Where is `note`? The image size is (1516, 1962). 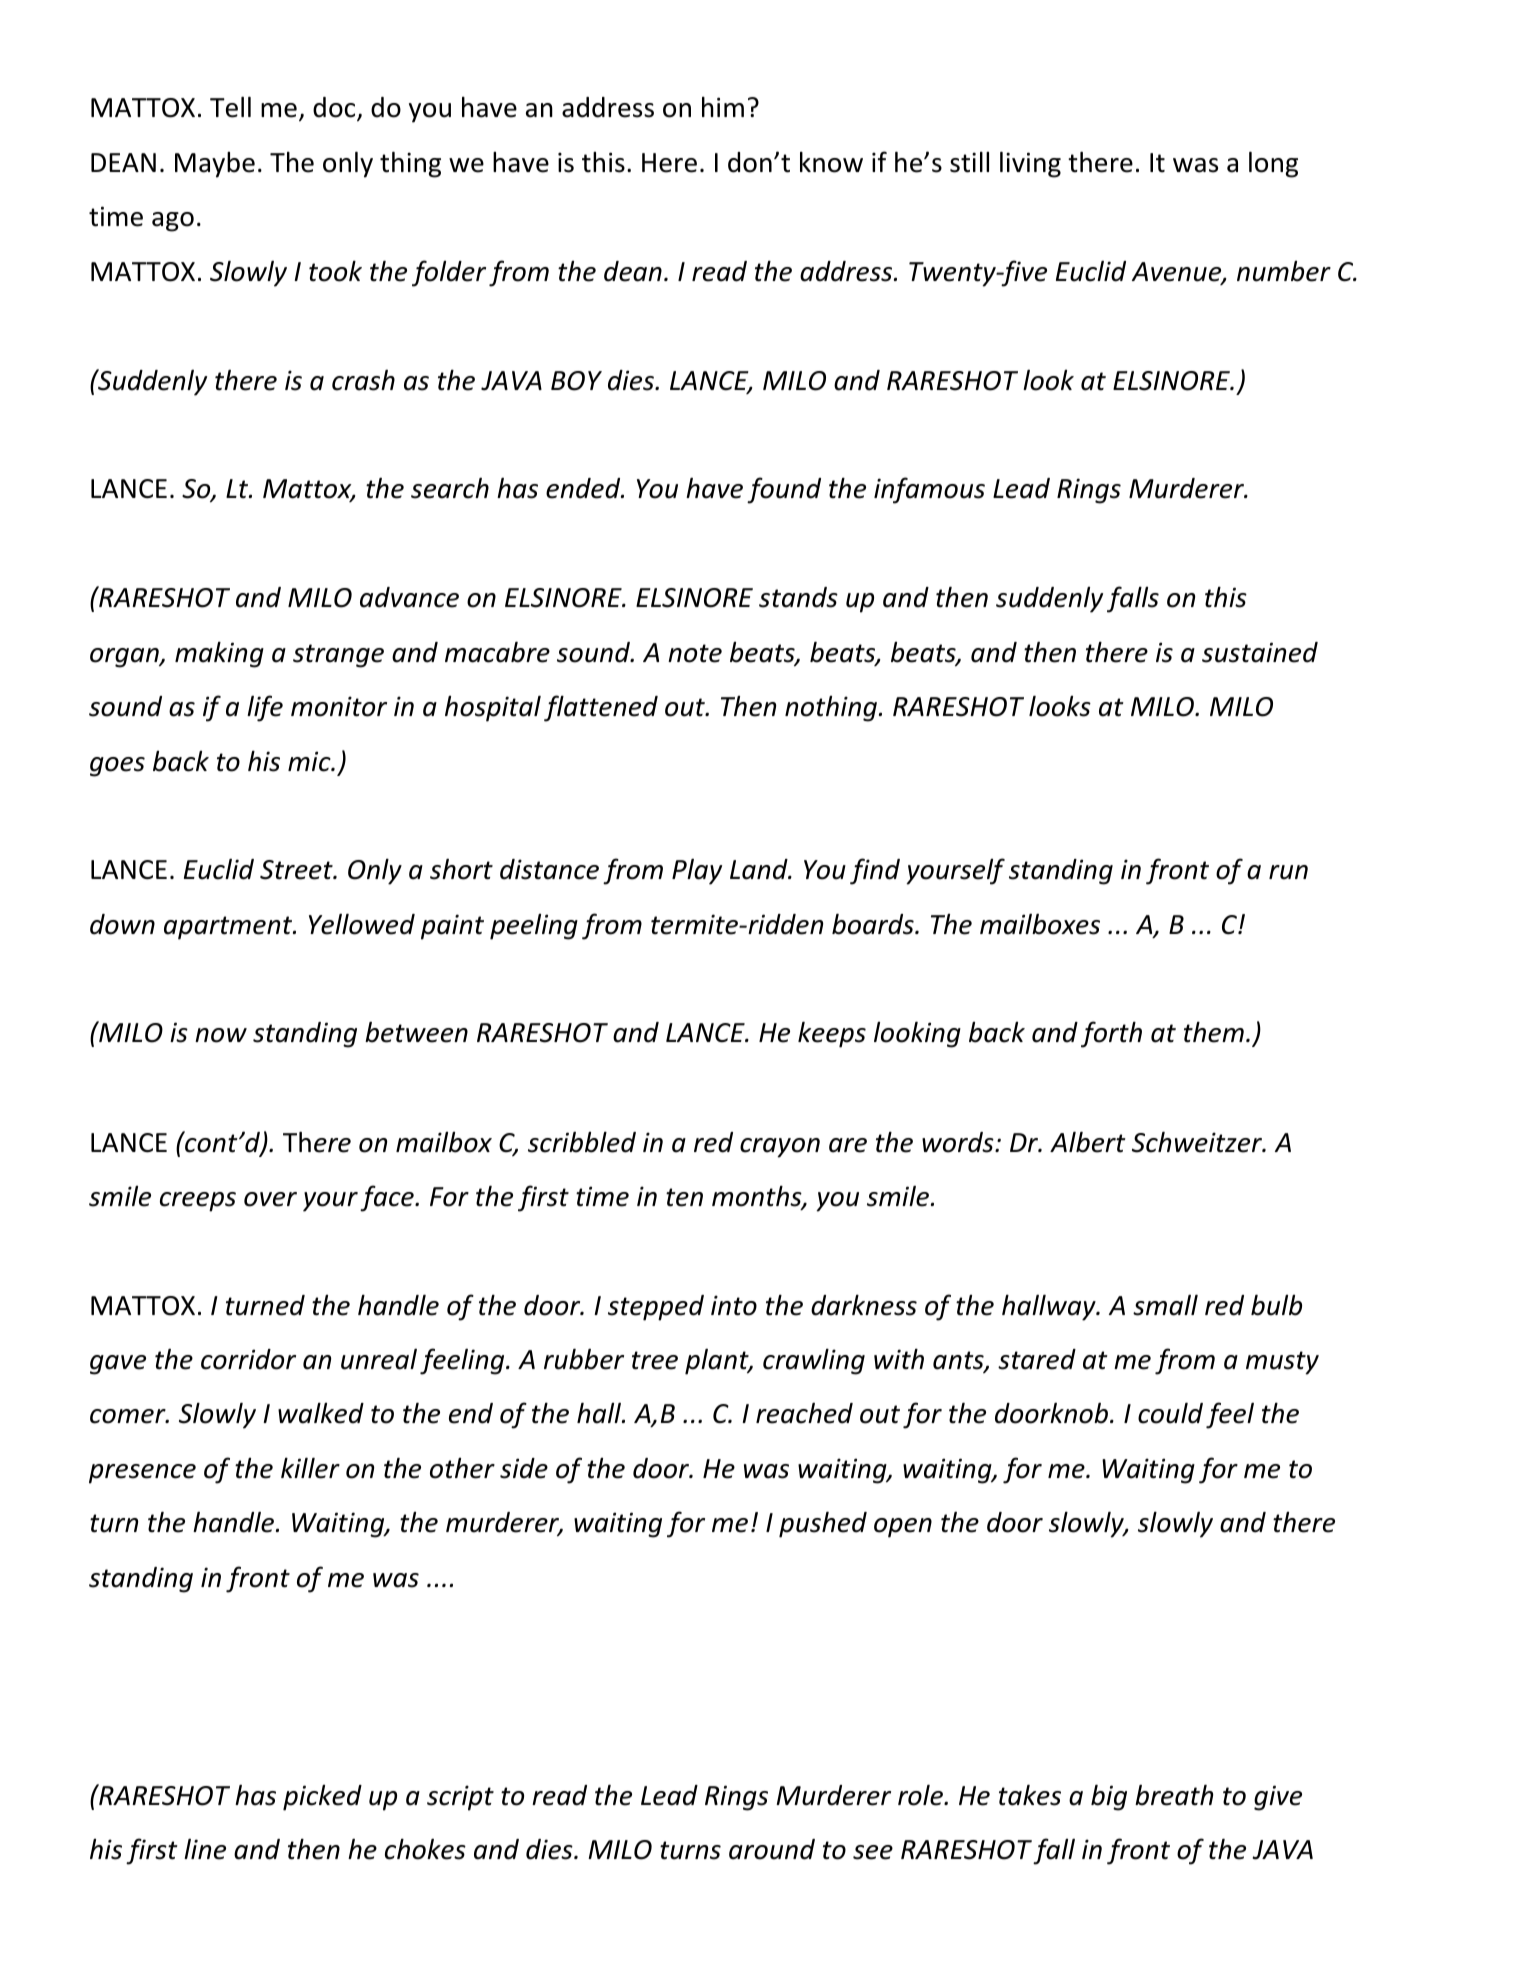
note is located at coordinates (695, 653).
